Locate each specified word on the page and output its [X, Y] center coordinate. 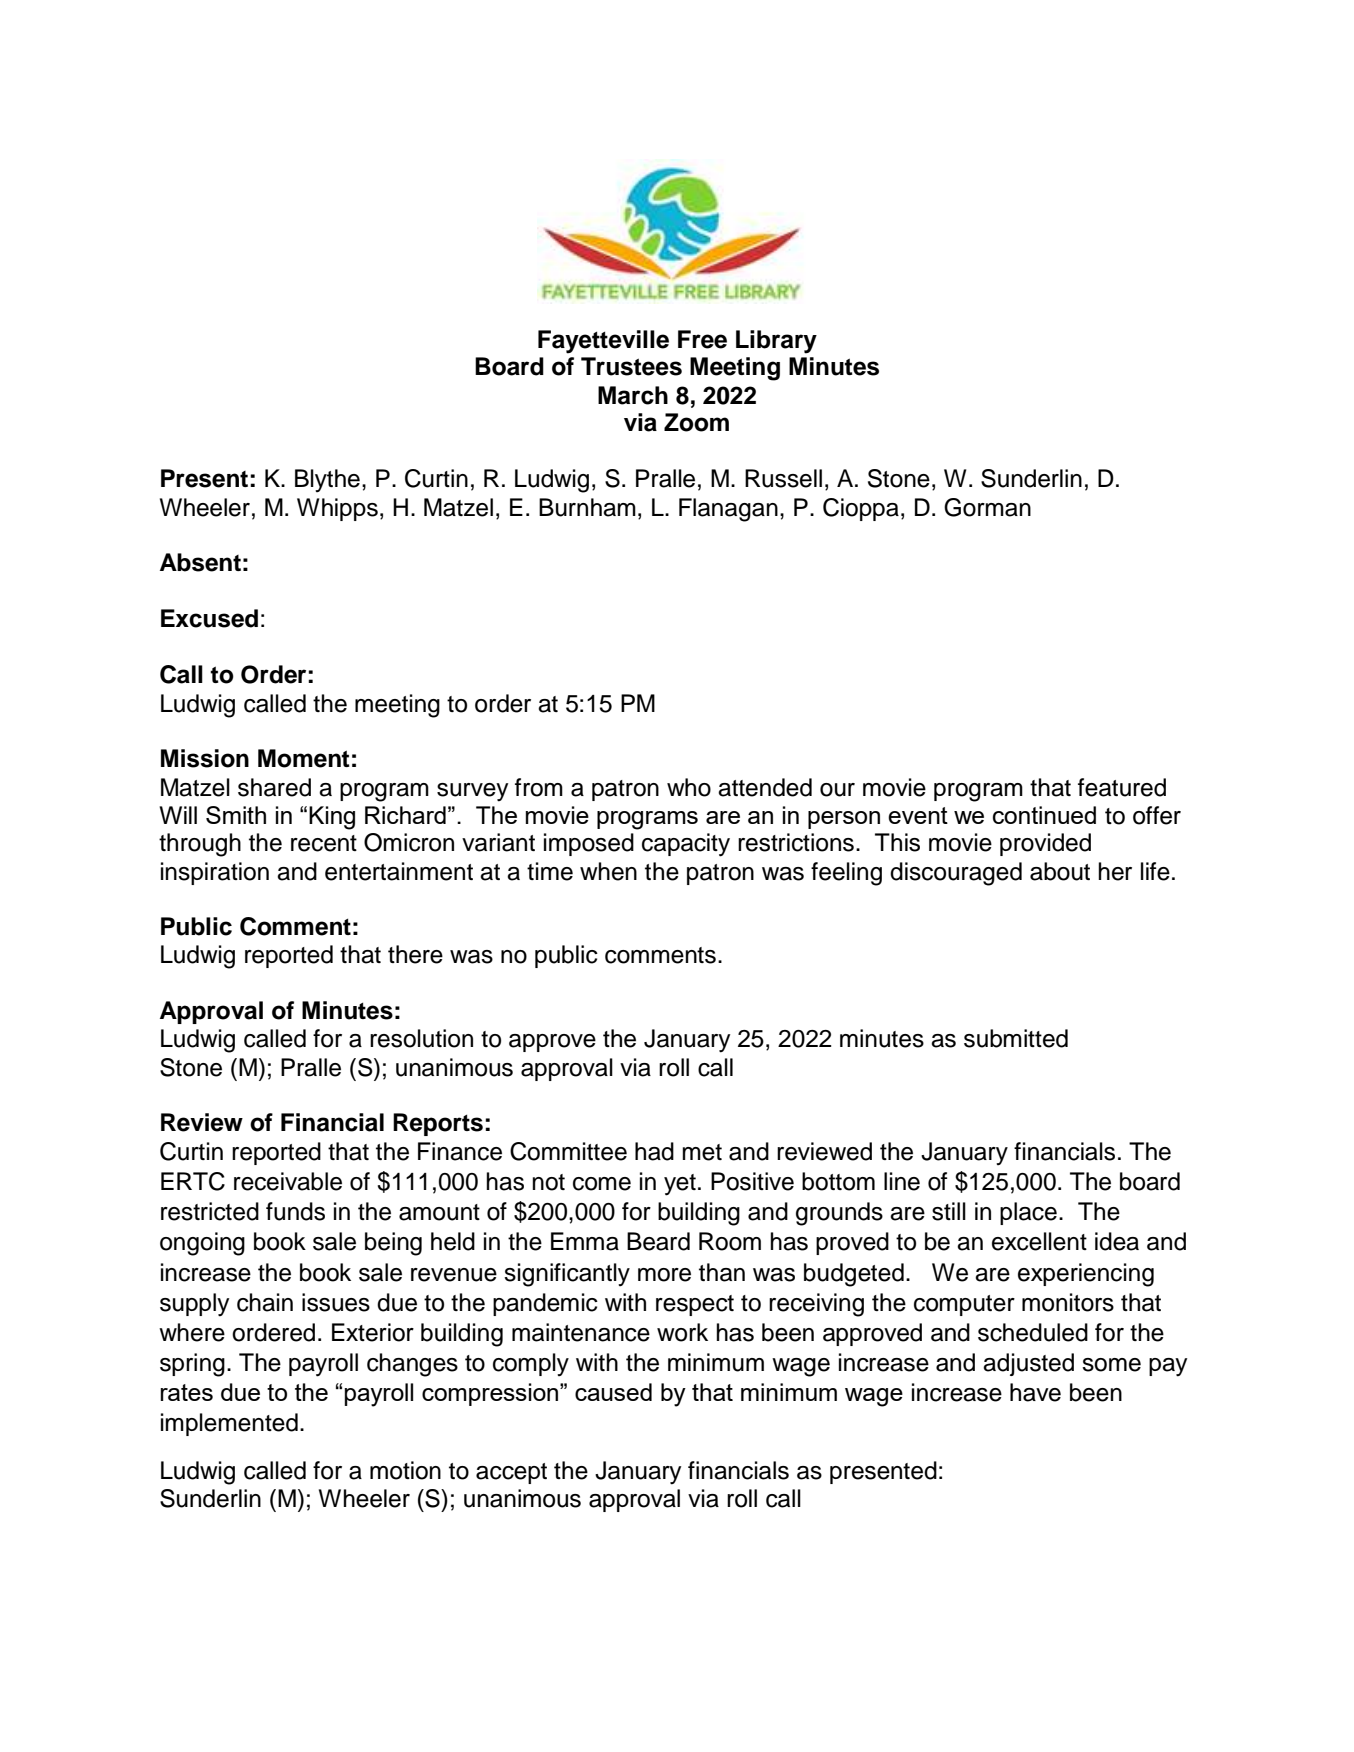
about [1060, 871]
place [1028, 1213]
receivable [288, 1181]
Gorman [987, 507]
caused [613, 1392]
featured [1122, 787]
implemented [229, 1424]
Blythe [327, 480]
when [608, 871]
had [654, 1151]
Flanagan [728, 510]
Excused [209, 618]
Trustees [631, 366]
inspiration [215, 873]
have [1035, 1392]
